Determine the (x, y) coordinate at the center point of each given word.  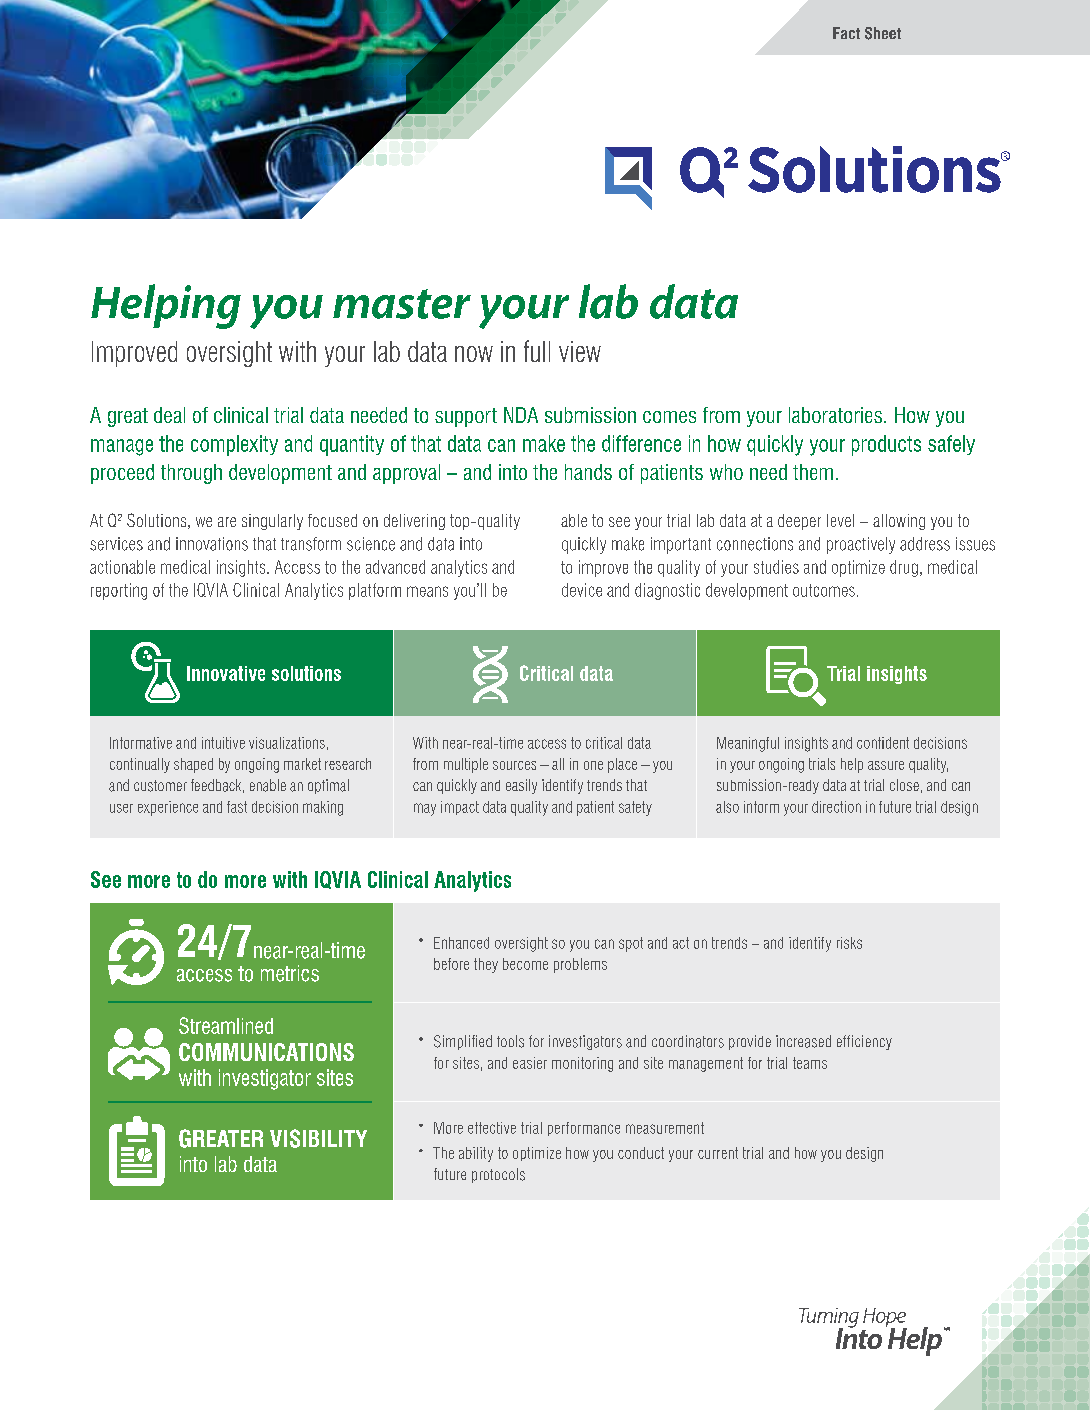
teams (810, 1063)
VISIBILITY (318, 1138)
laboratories (835, 415)
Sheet (883, 33)
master (402, 304)
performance (584, 1129)
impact (460, 808)
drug (904, 568)
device (582, 590)
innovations (212, 544)
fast (237, 807)
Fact (846, 33)
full (537, 351)
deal (169, 415)
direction (836, 807)
